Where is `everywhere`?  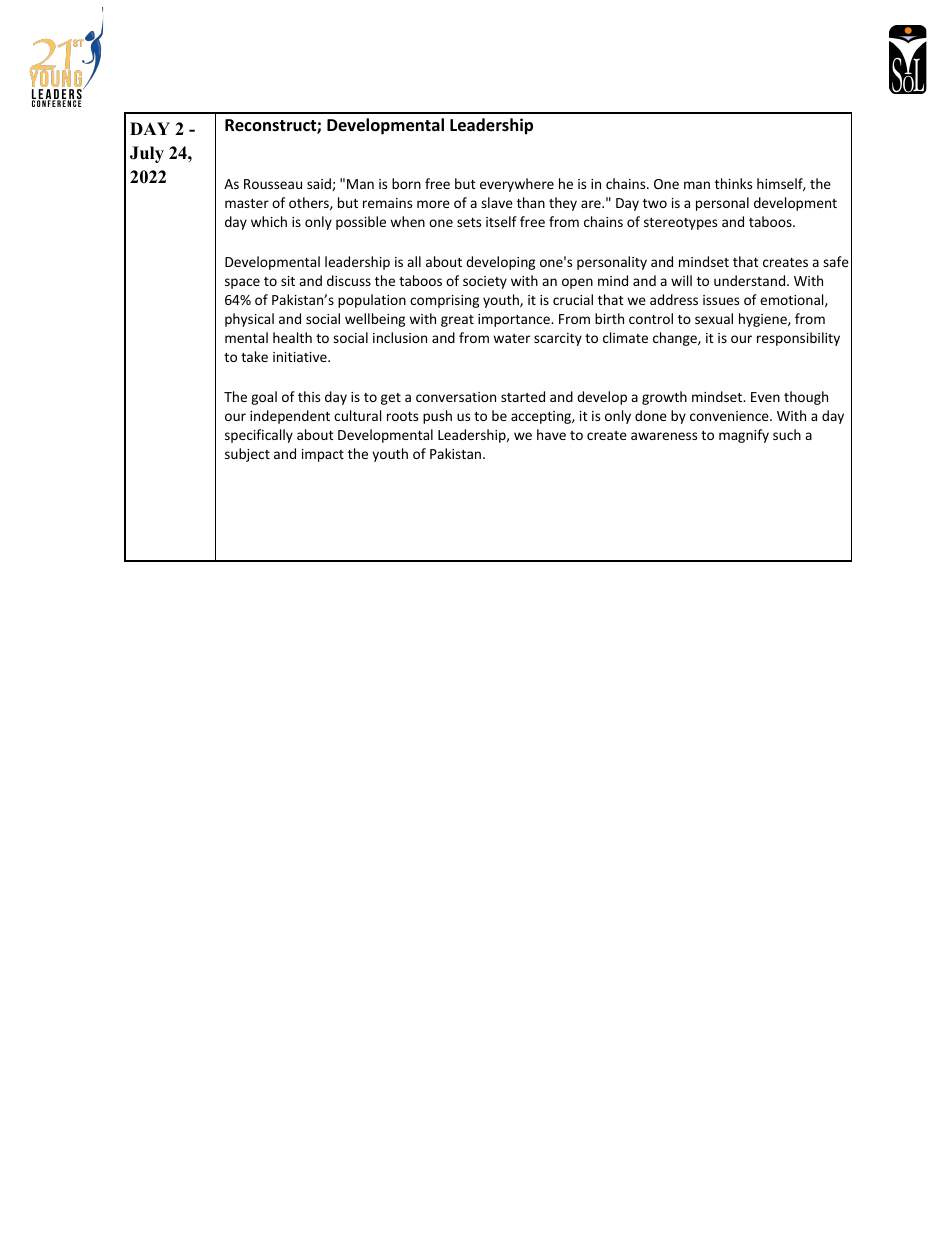 everywhere is located at coordinates (517, 185).
